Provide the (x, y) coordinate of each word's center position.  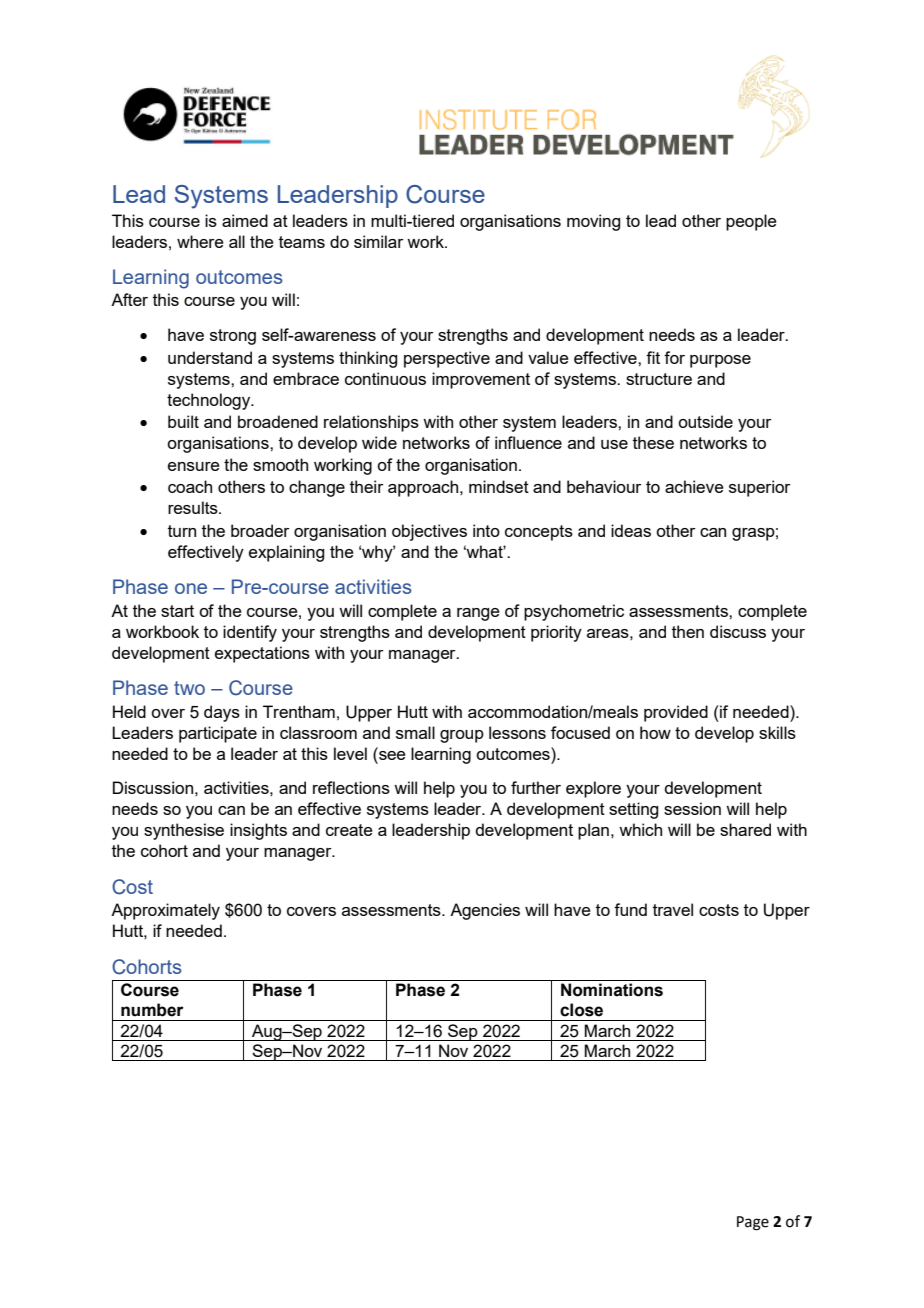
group (462, 736)
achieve (694, 486)
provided (676, 713)
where (200, 241)
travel (673, 909)
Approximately (165, 911)
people (751, 222)
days (222, 713)
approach (424, 488)
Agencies (485, 911)
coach (190, 486)
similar (379, 241)
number (152, 1010)
